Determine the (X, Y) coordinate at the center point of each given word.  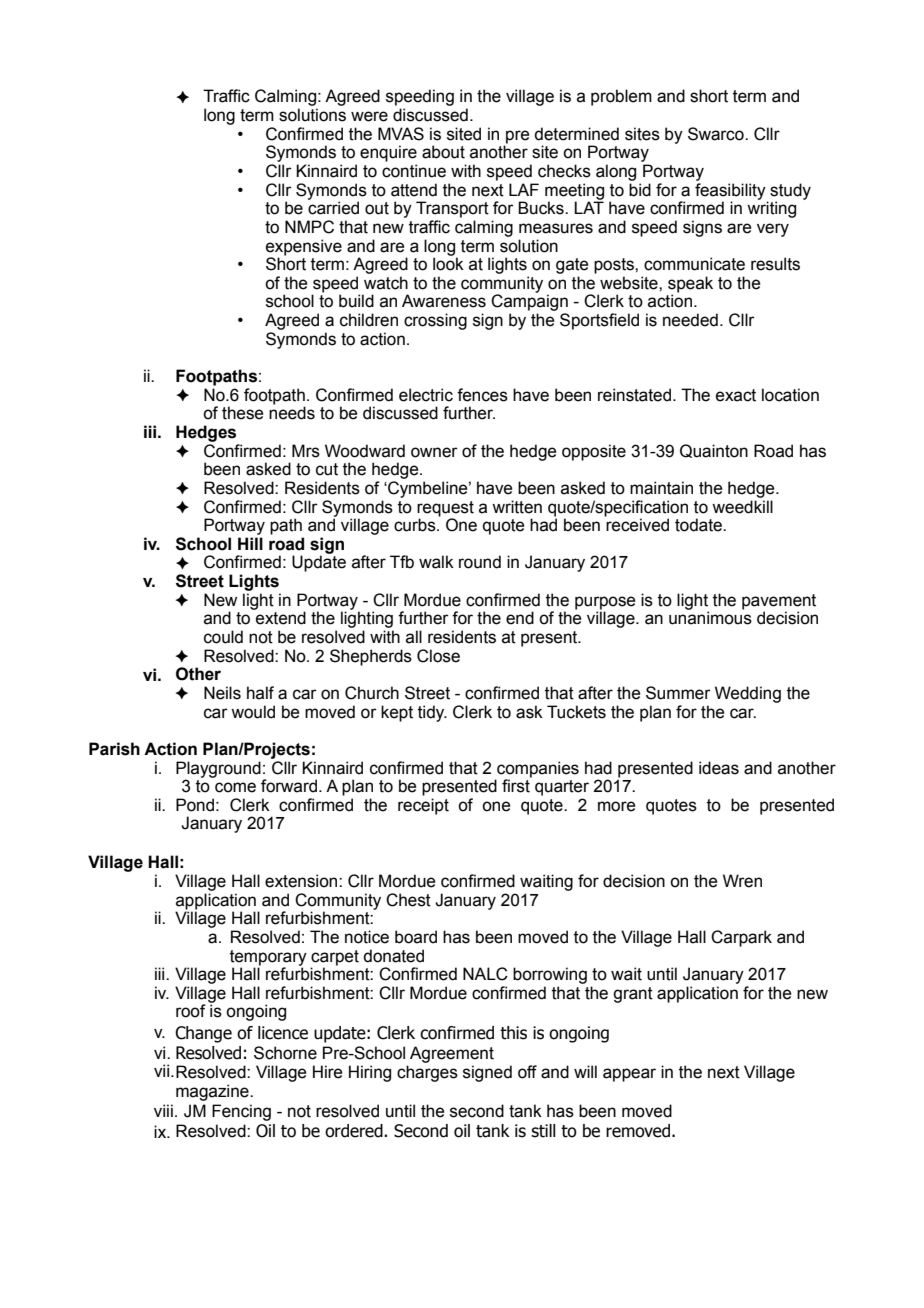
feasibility (731, 192)
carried (333, 208)
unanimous (710, 618)
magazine (213, 1092)
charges (427, 1073)
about (443, 152)
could (223, 637)
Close (438, 656)
